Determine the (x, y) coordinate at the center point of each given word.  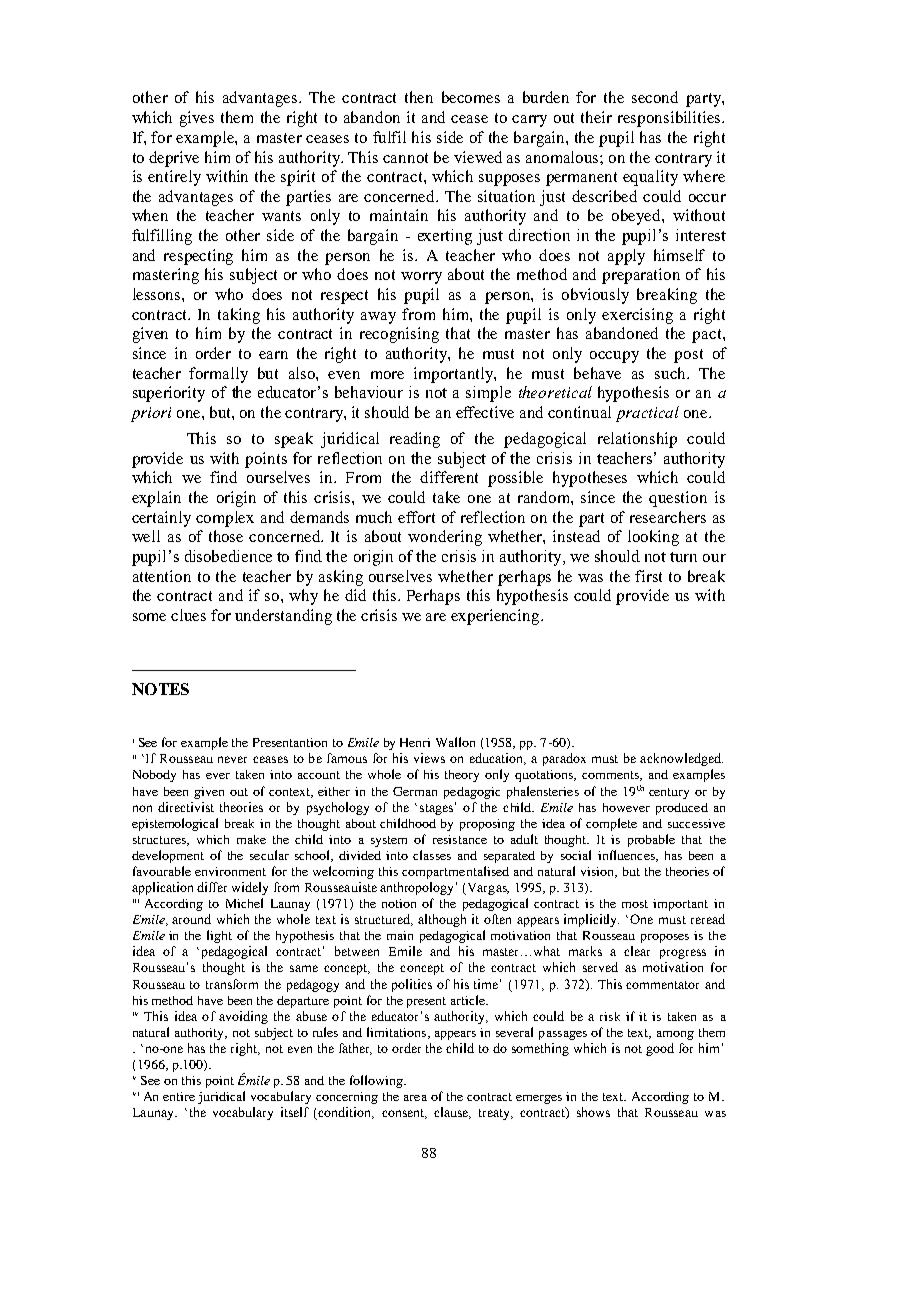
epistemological (175, 824)
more (387, 375)
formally (218, 375)
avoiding (243, 1017)
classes (432, 855)
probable (651, 840)
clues (188, 615)
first (648, 576)
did (355, 595)
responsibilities (670, 119)
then (419, 97)
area (415, 1098)
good (660, 1049)
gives (197, 119)
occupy (614, 357)
